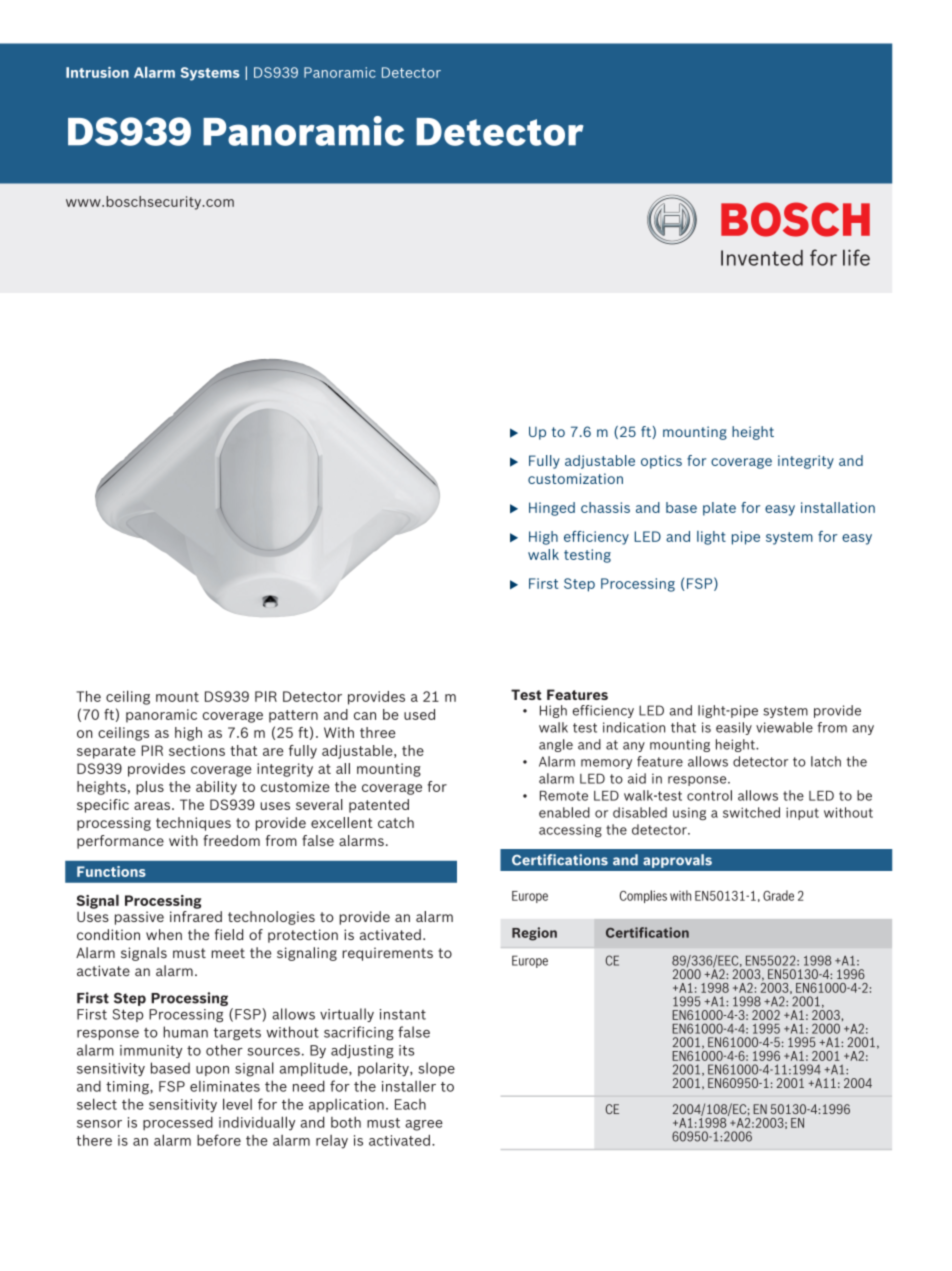 The image size is (952, 1271). I want to click on used, so click(419, 714).
